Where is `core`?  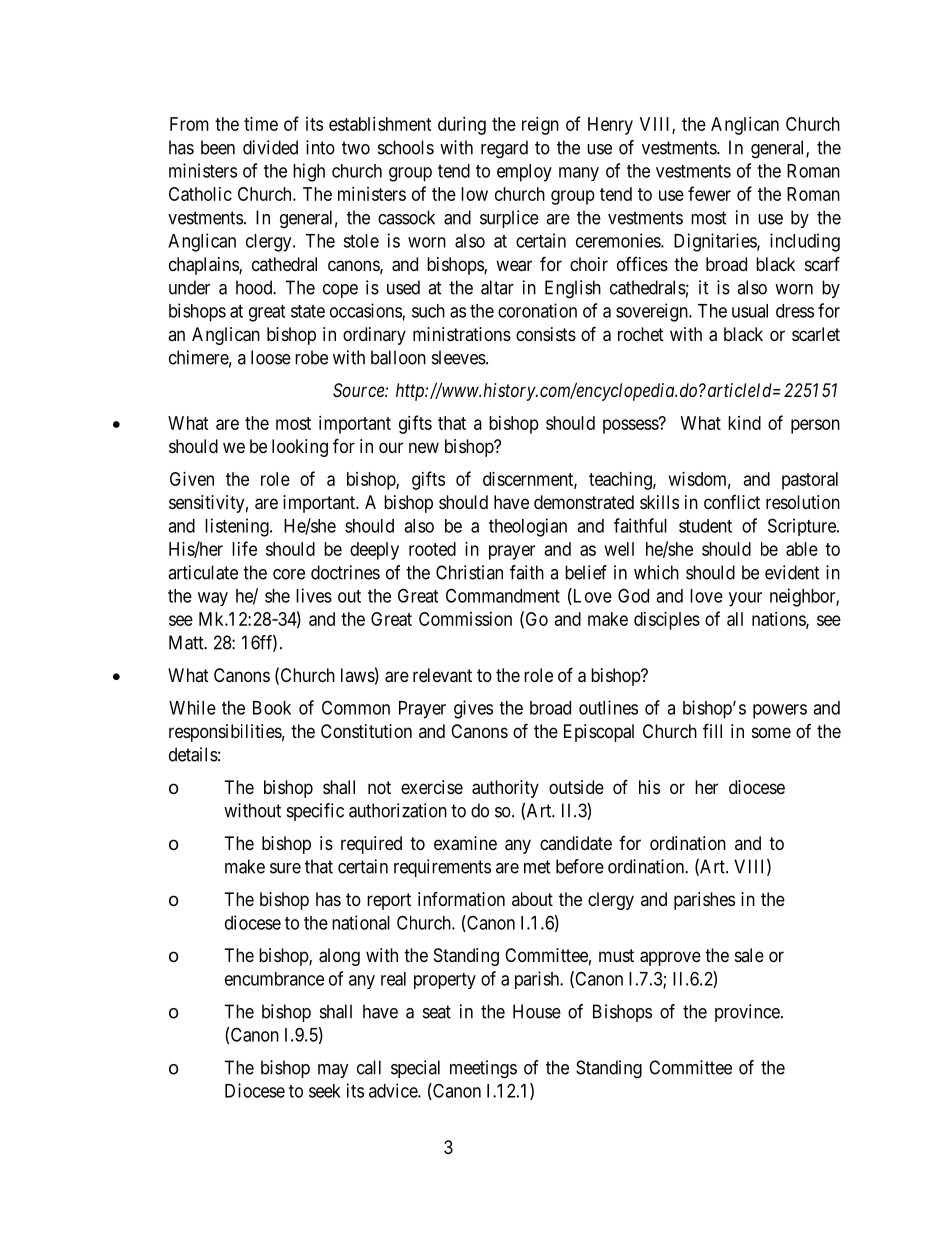 core is located at coordinates (289, 574).
